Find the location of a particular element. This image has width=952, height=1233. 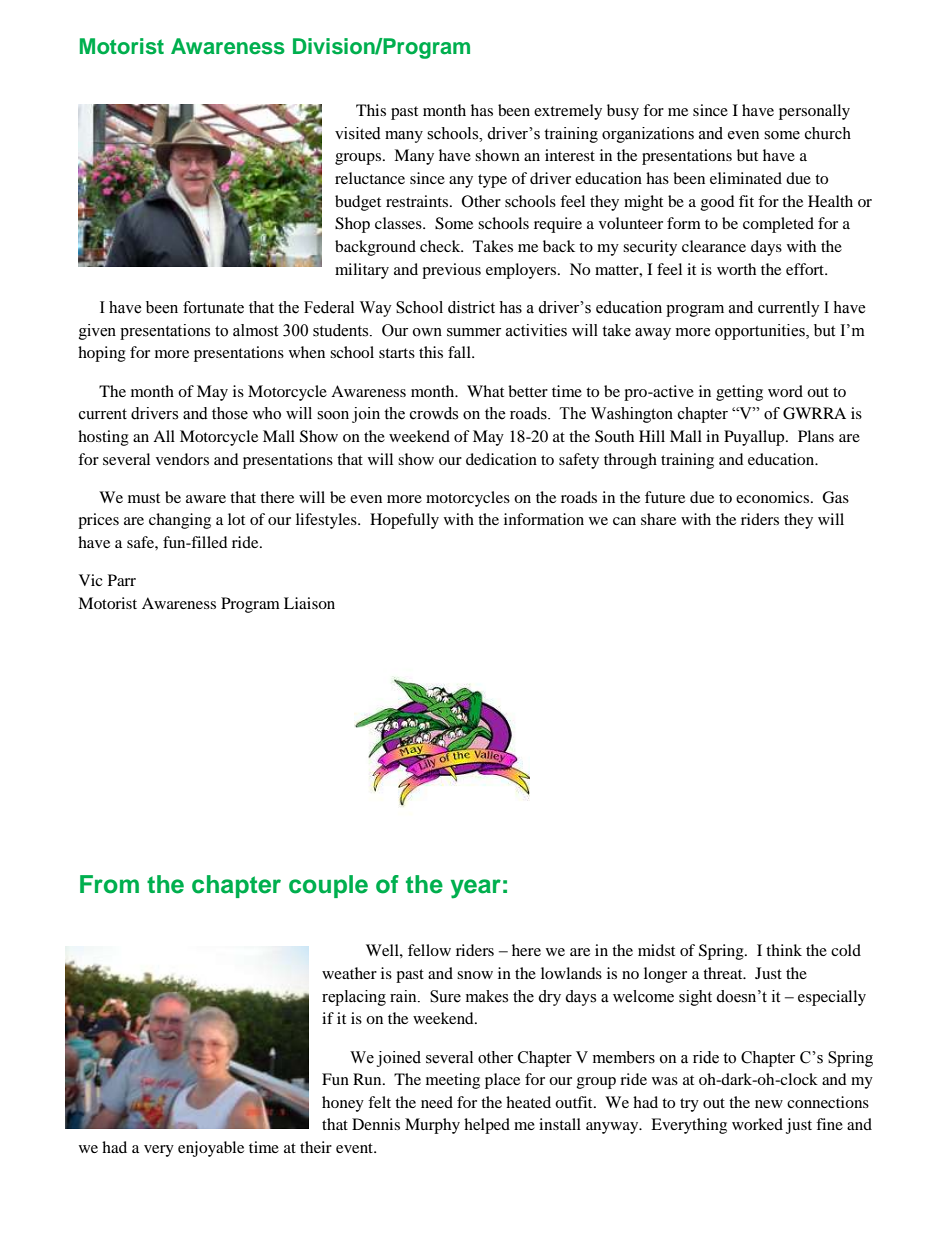

Liaison is located at coordinates (309, 603).
